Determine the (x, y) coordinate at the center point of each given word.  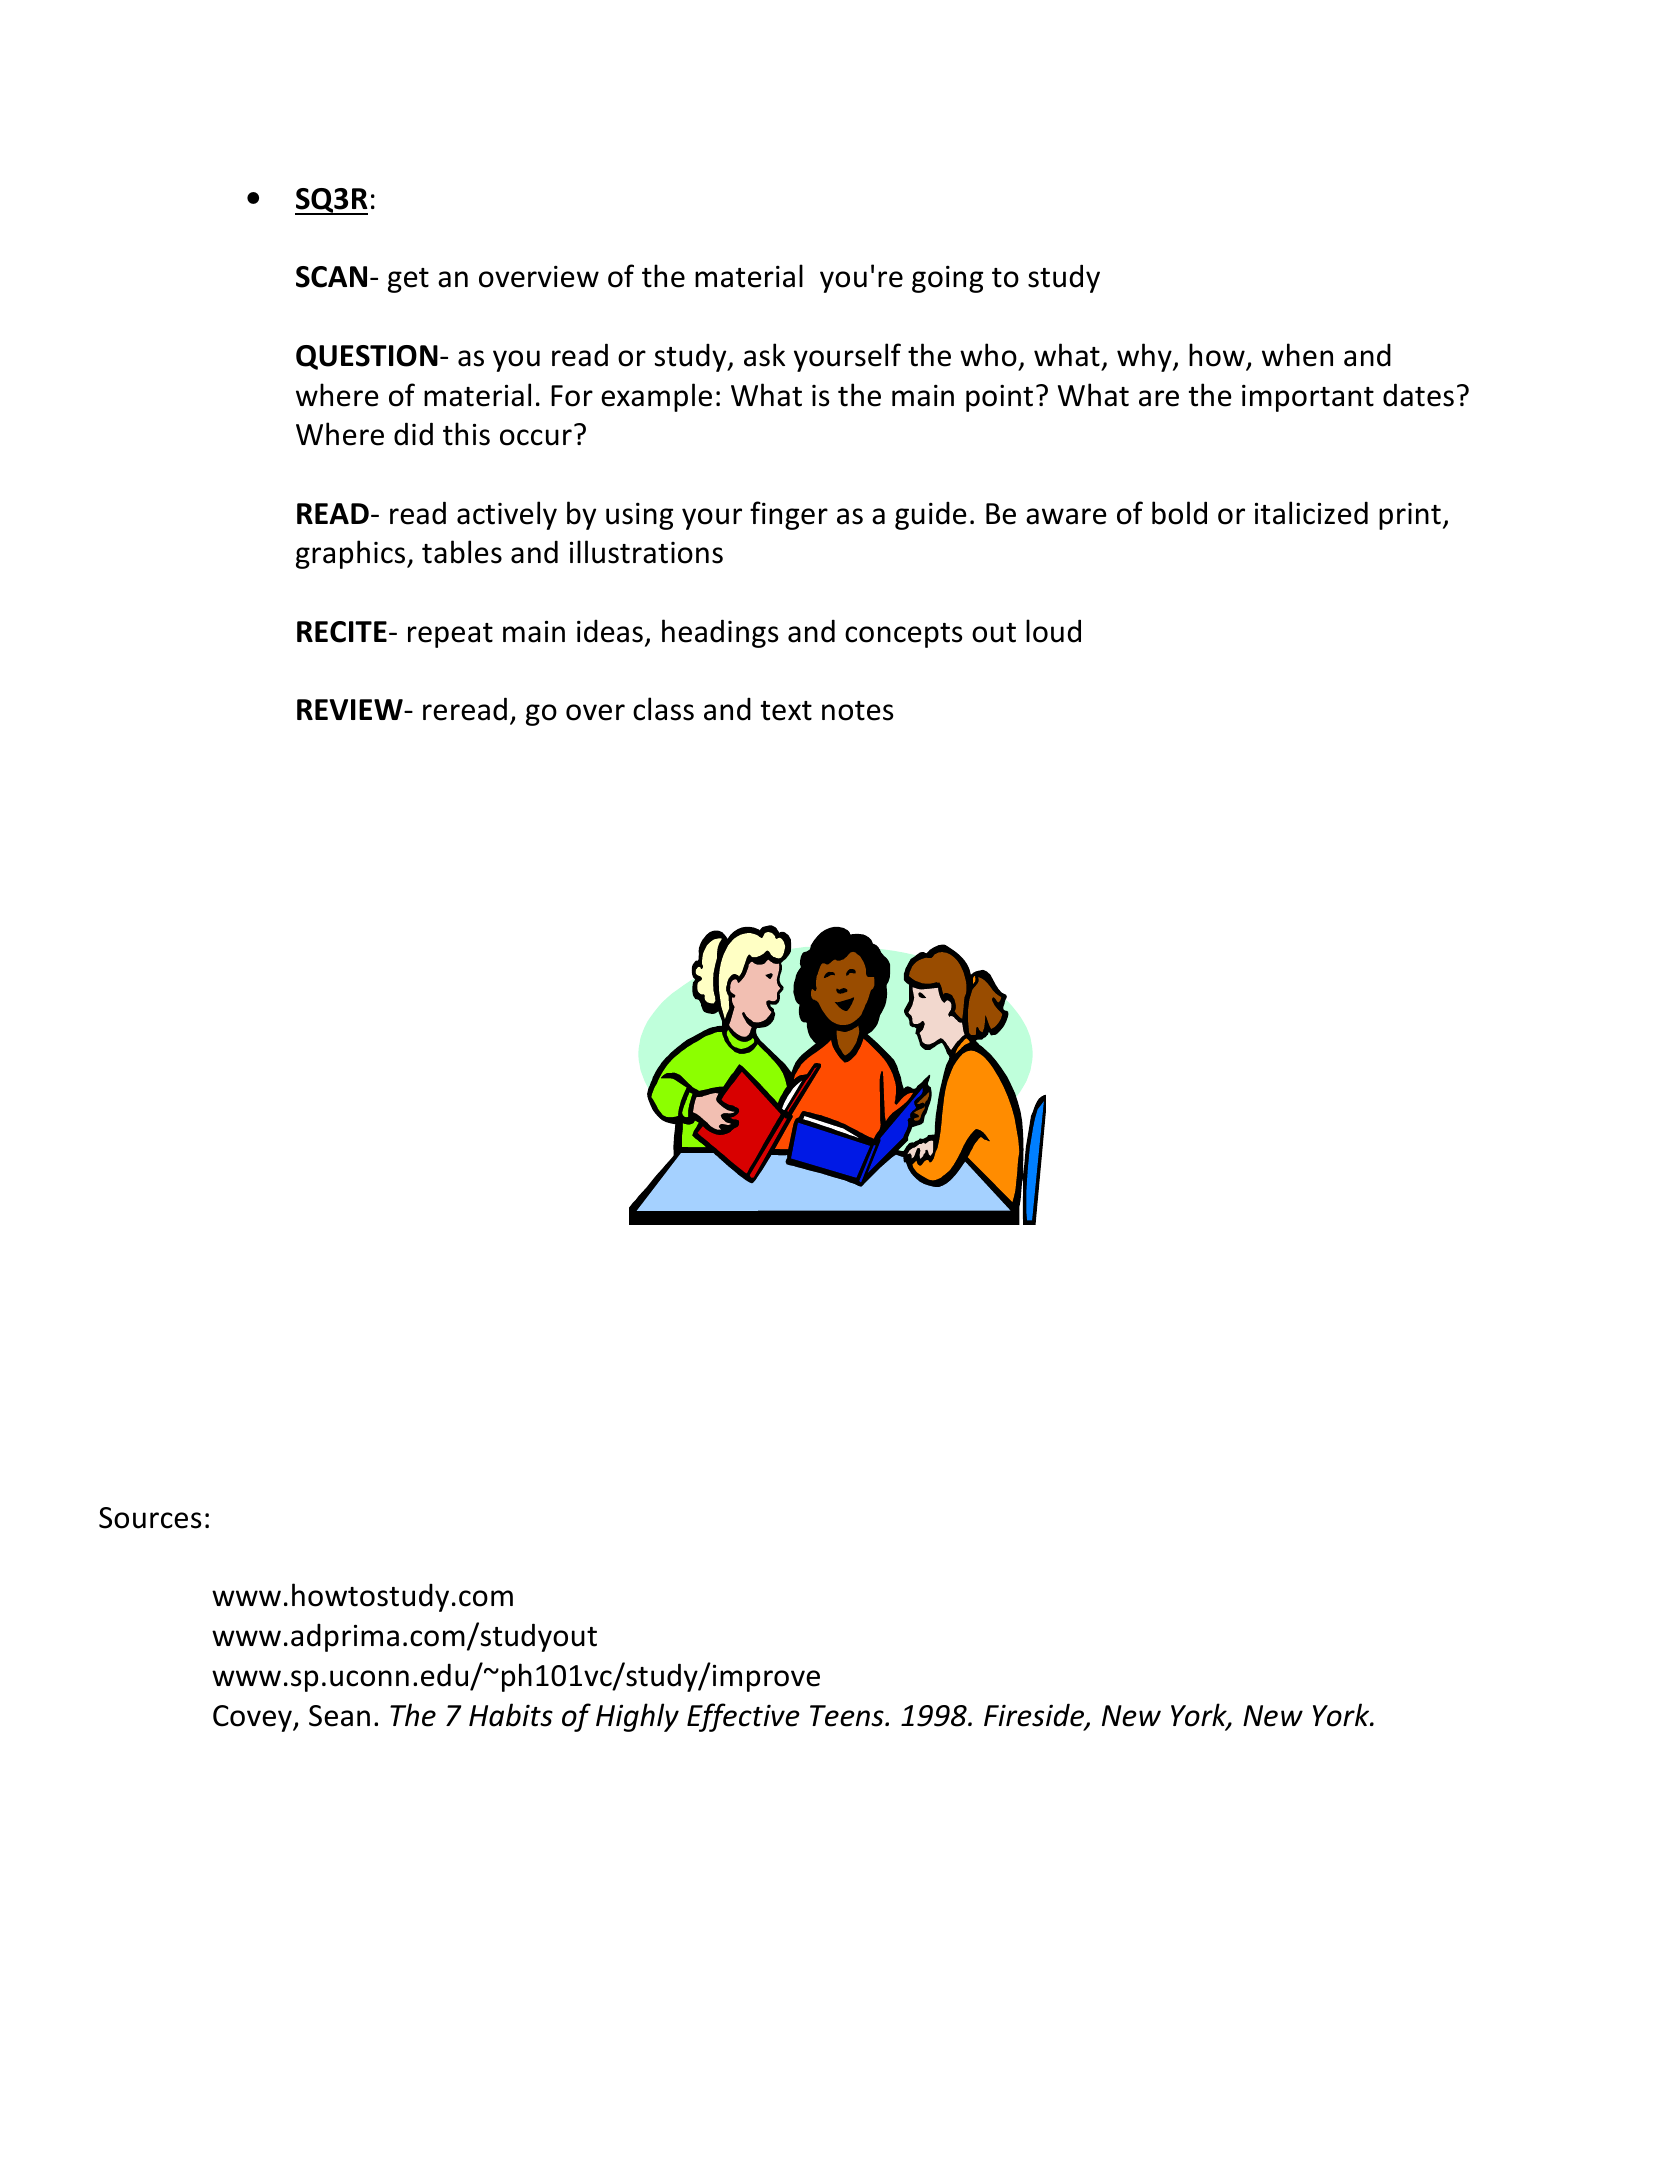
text (786, 711)
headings (720, 633)
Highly (637, 1717)
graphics (352, 554)
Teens (848, 1716)
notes (858, 711)
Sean (339, 1716)
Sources (150, 1518)
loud (1053, 631)
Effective (743, 1717)
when (1297, 355)
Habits (511, 1715)
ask (764, 355)
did (413, 434)
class (663, 709)
